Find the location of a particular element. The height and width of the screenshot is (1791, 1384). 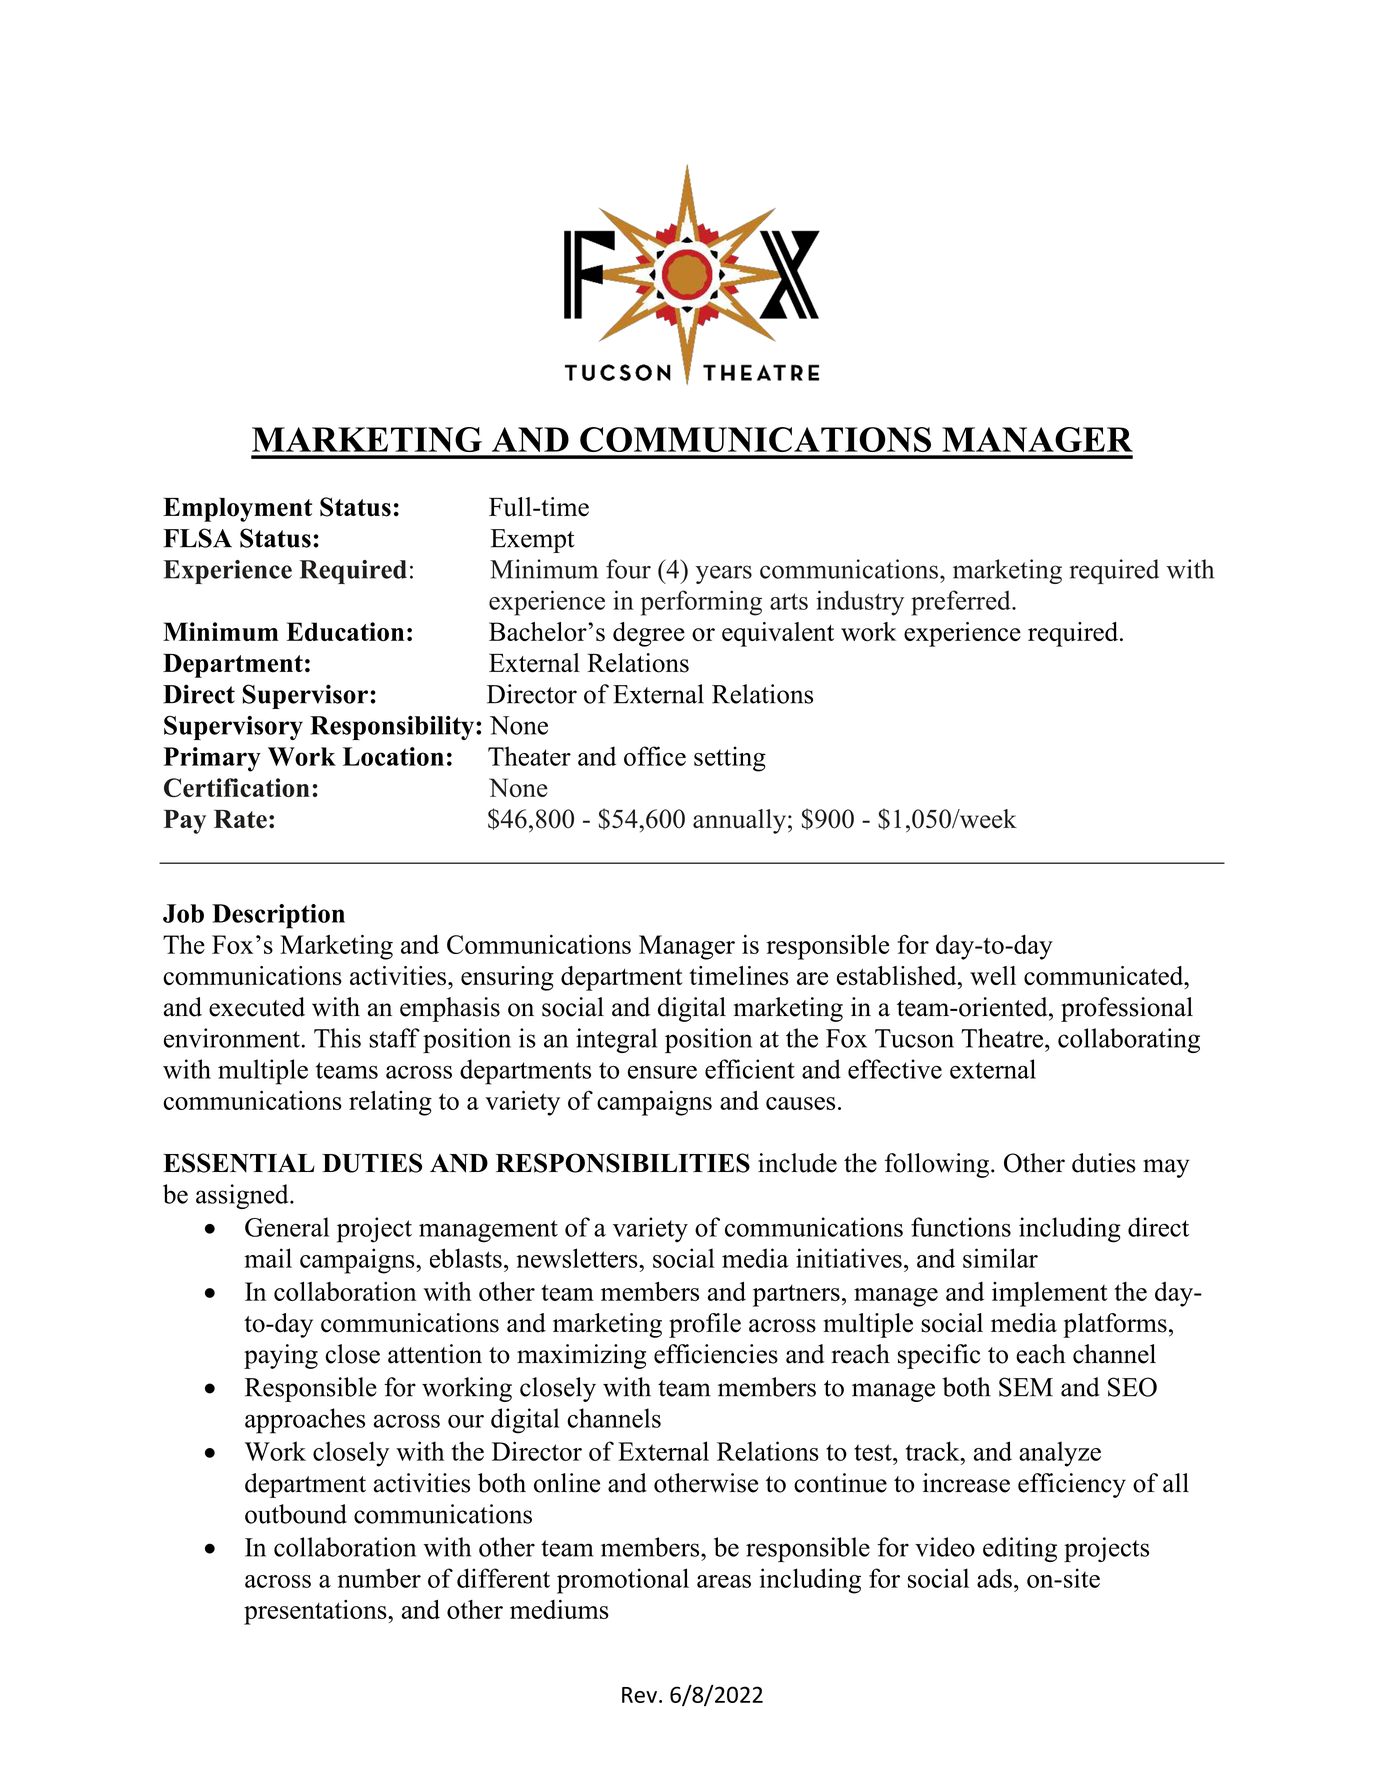

ensure is located at coordinates (662, 1072).
